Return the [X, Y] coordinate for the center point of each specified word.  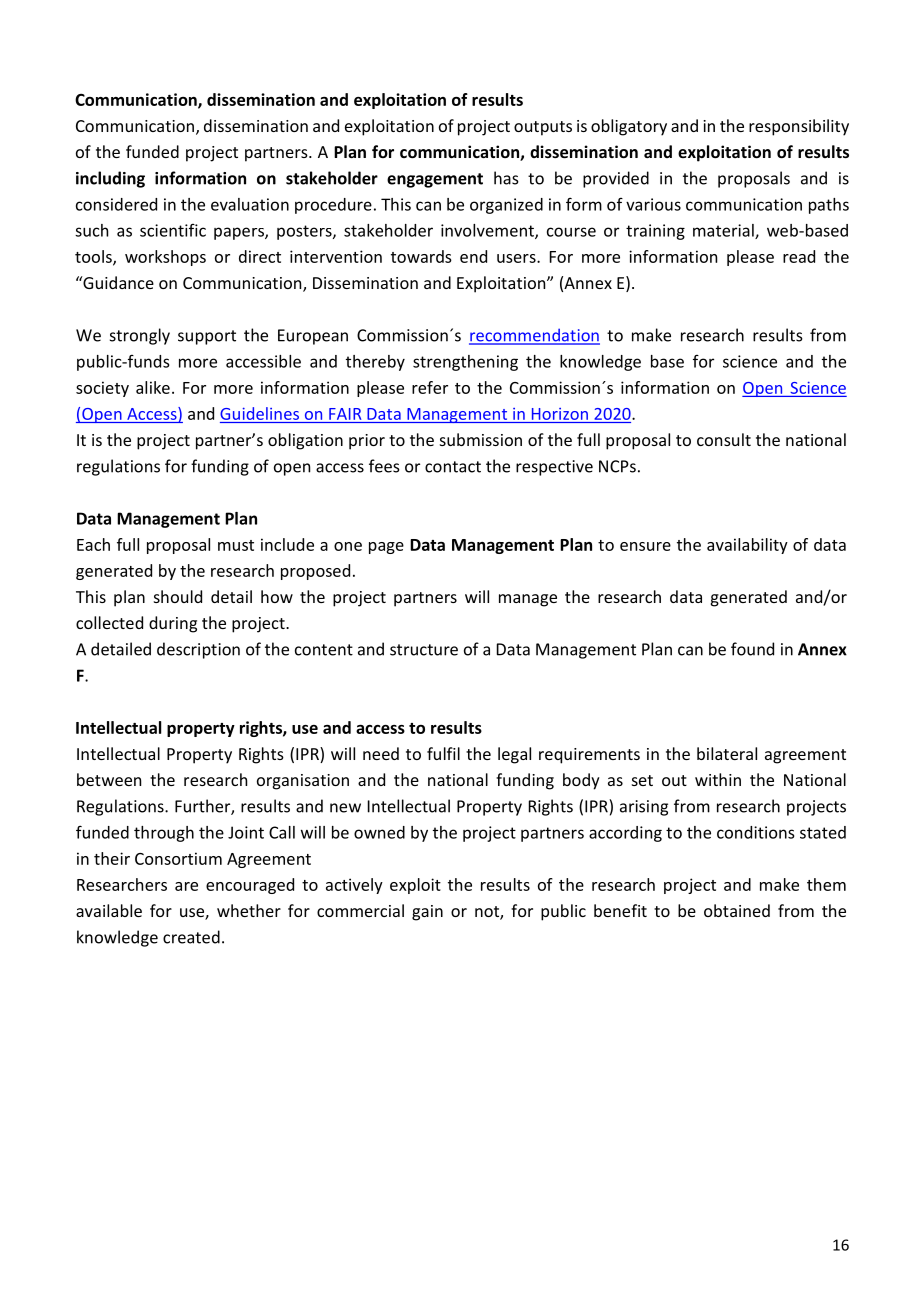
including [110, 179]
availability [747, 546]
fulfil [443, 753]
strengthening [465, 363]
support [207, 337]
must [236, 545]
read [799, 256]
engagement [435, 180]
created [191, 937]
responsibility [799, 127]
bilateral [727, 753]
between [109, 779]
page [386, 548]
